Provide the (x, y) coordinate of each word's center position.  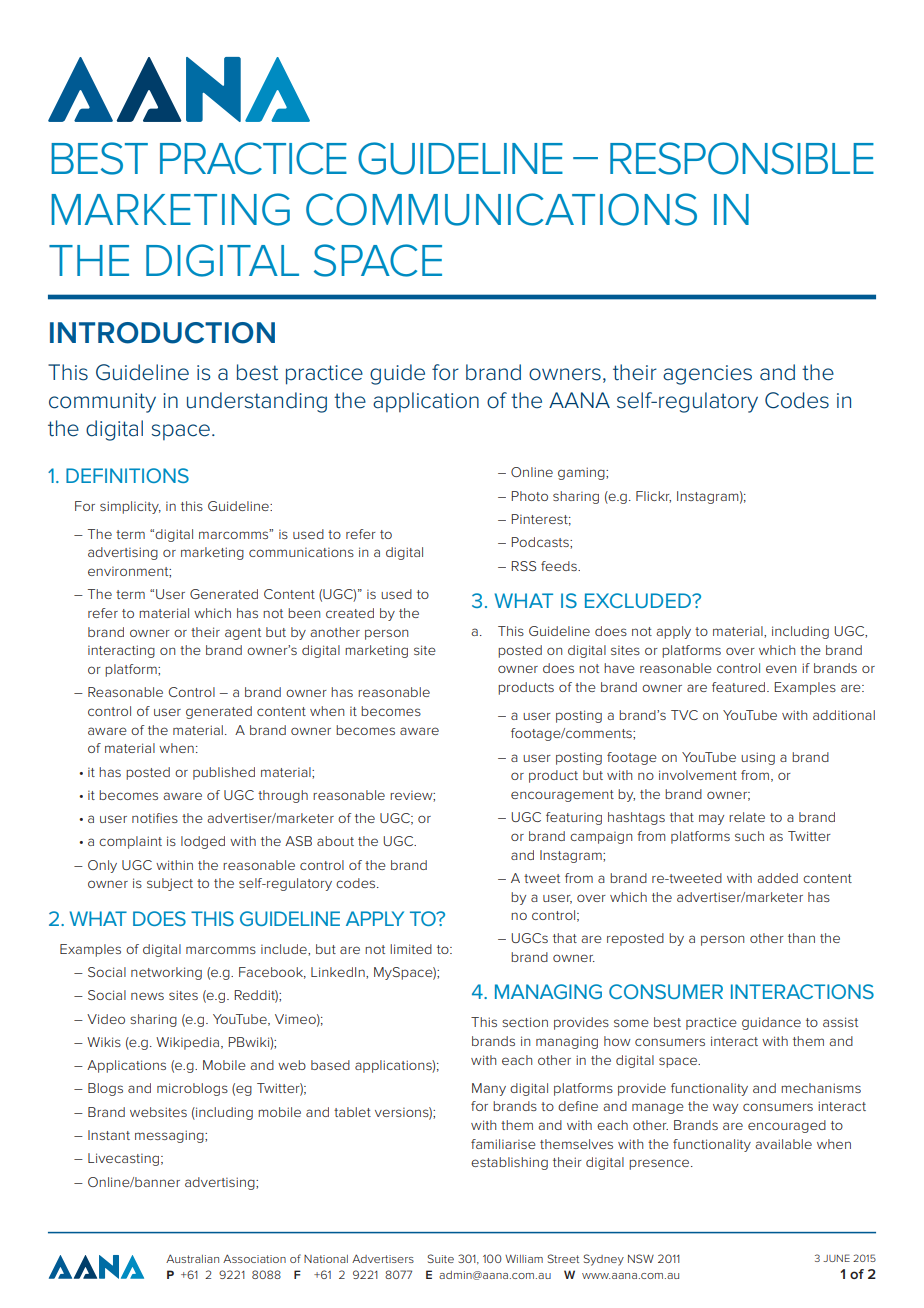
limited (411, 949)
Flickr (653, 497)
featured (740, 687)
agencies (707, 375)
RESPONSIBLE (742, 158)
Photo (529, 496)
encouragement (562, 796)
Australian (192, 1258)
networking (166, 973)
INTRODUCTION (162, 333)
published (224, 773)
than (801, 938)
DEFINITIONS (127, 475)
